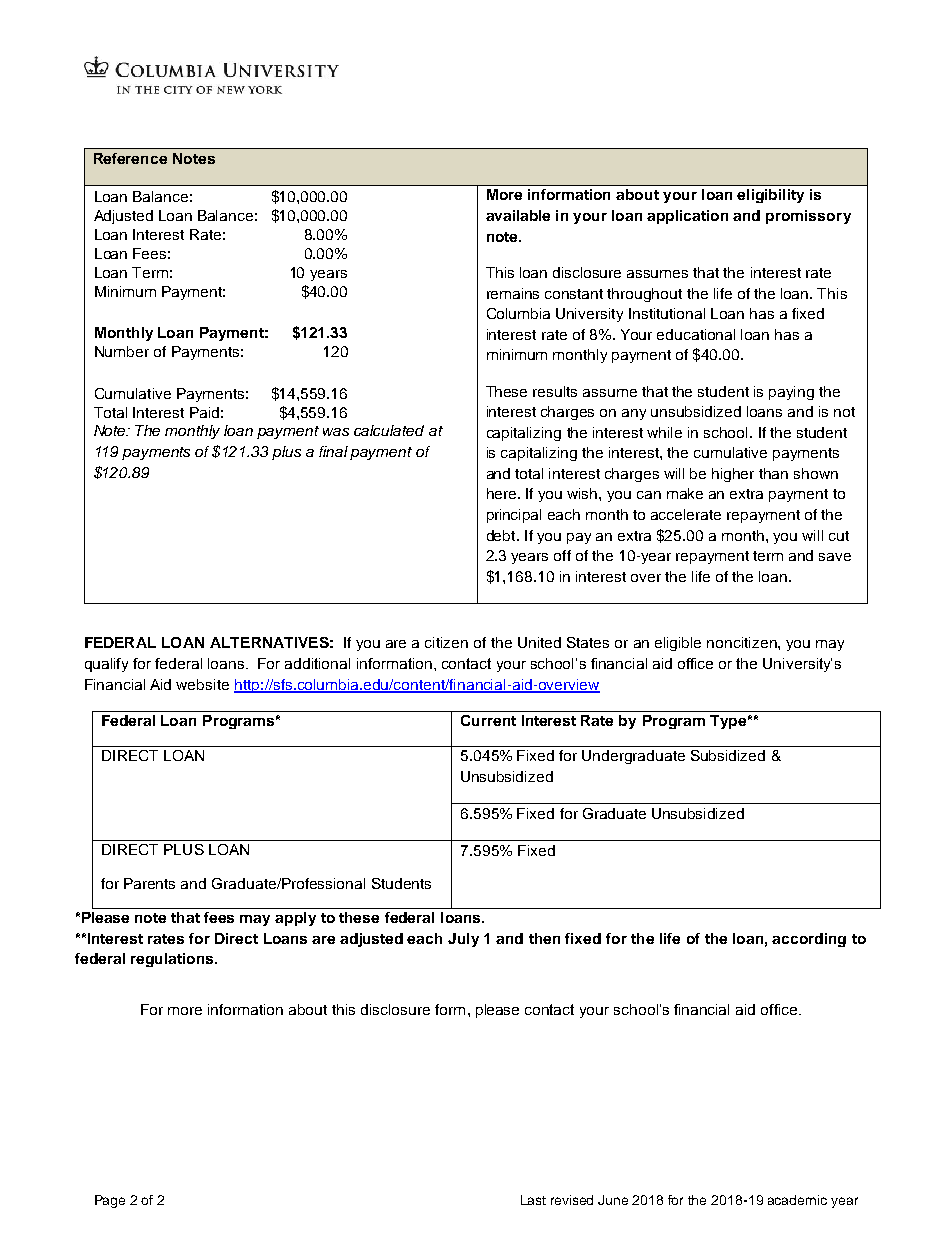 This screenshot has height=1233, width=952. What do you see at coordinates (791, 393) in the screenshot?
I see `paying` at bounding box center [791, 393].
